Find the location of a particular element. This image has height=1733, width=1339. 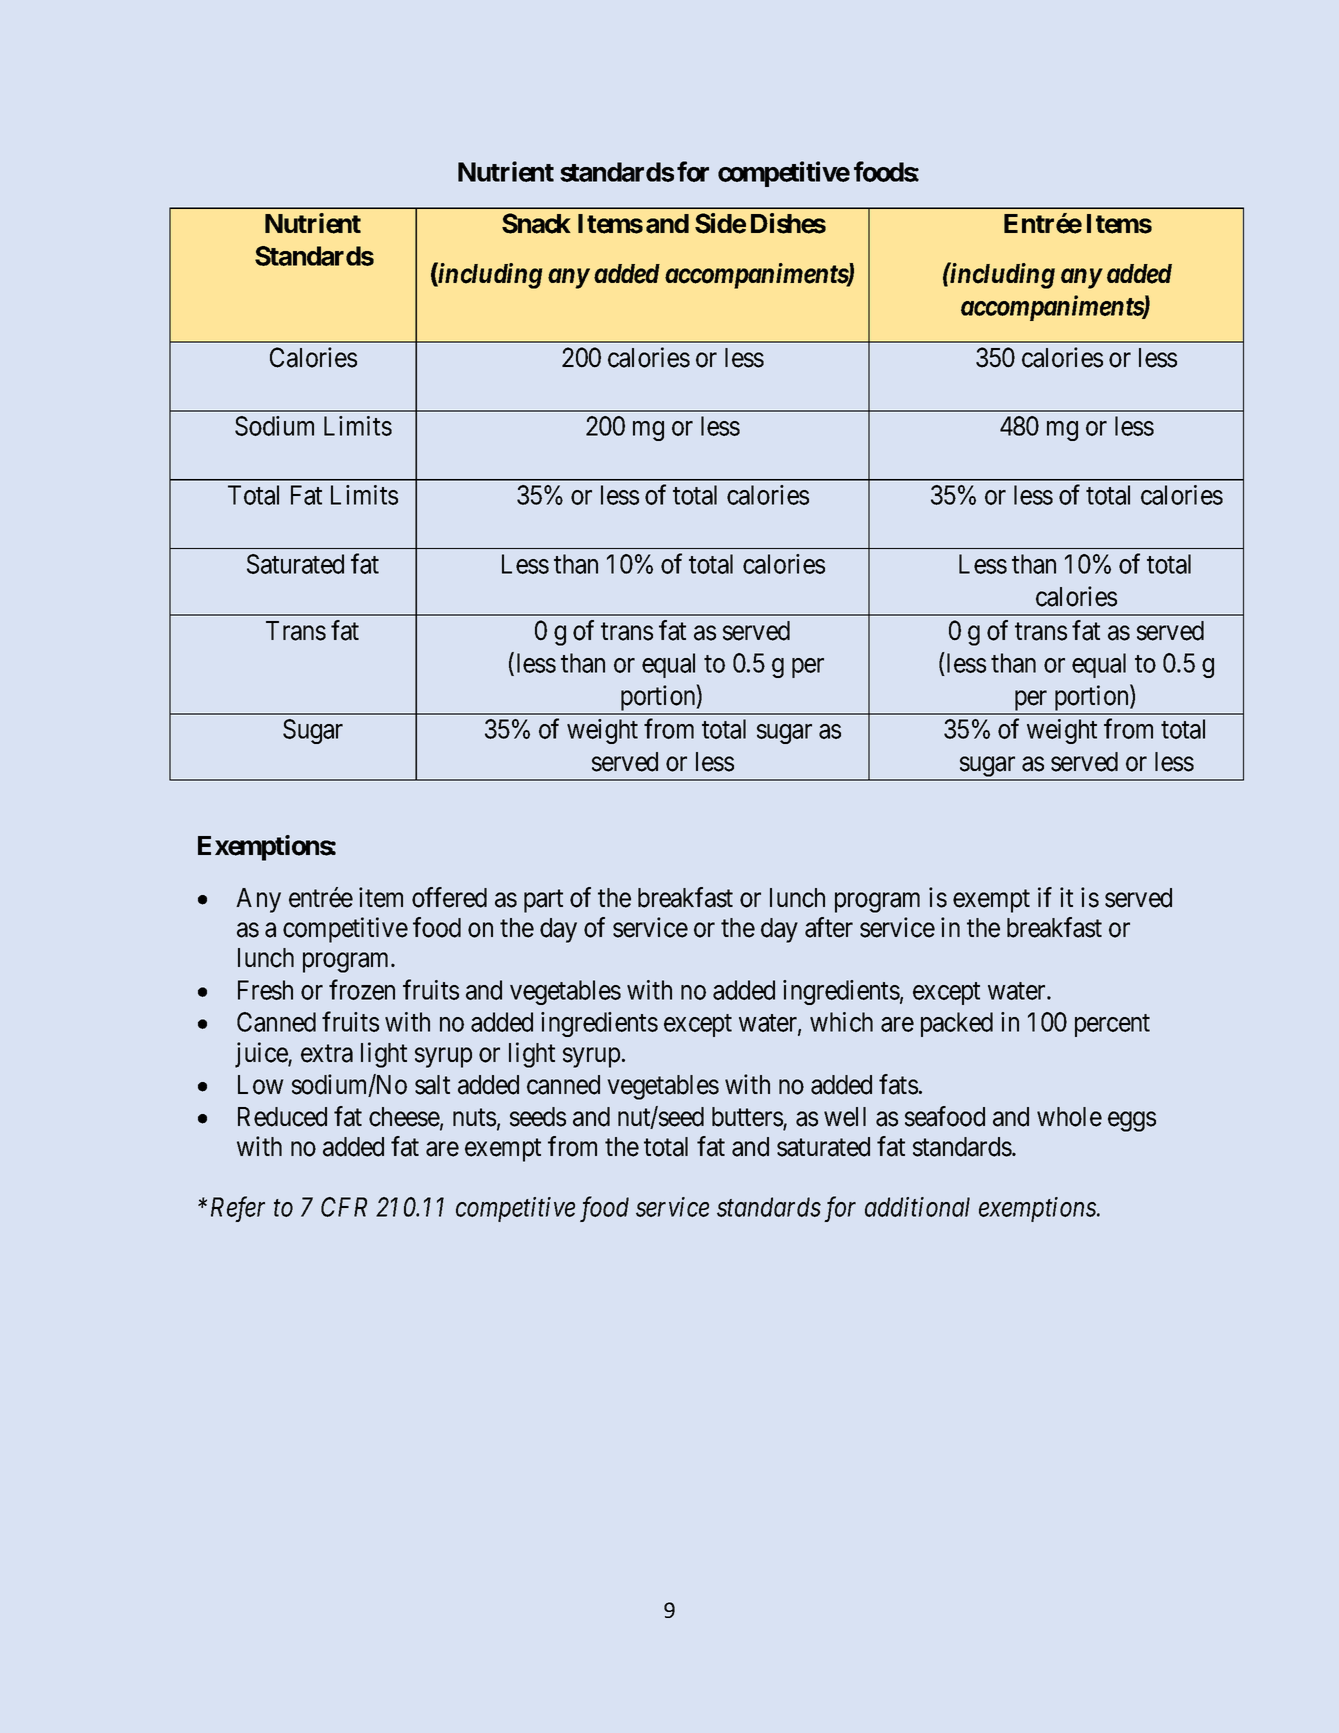

well is located at coordinates (845, 1117).
